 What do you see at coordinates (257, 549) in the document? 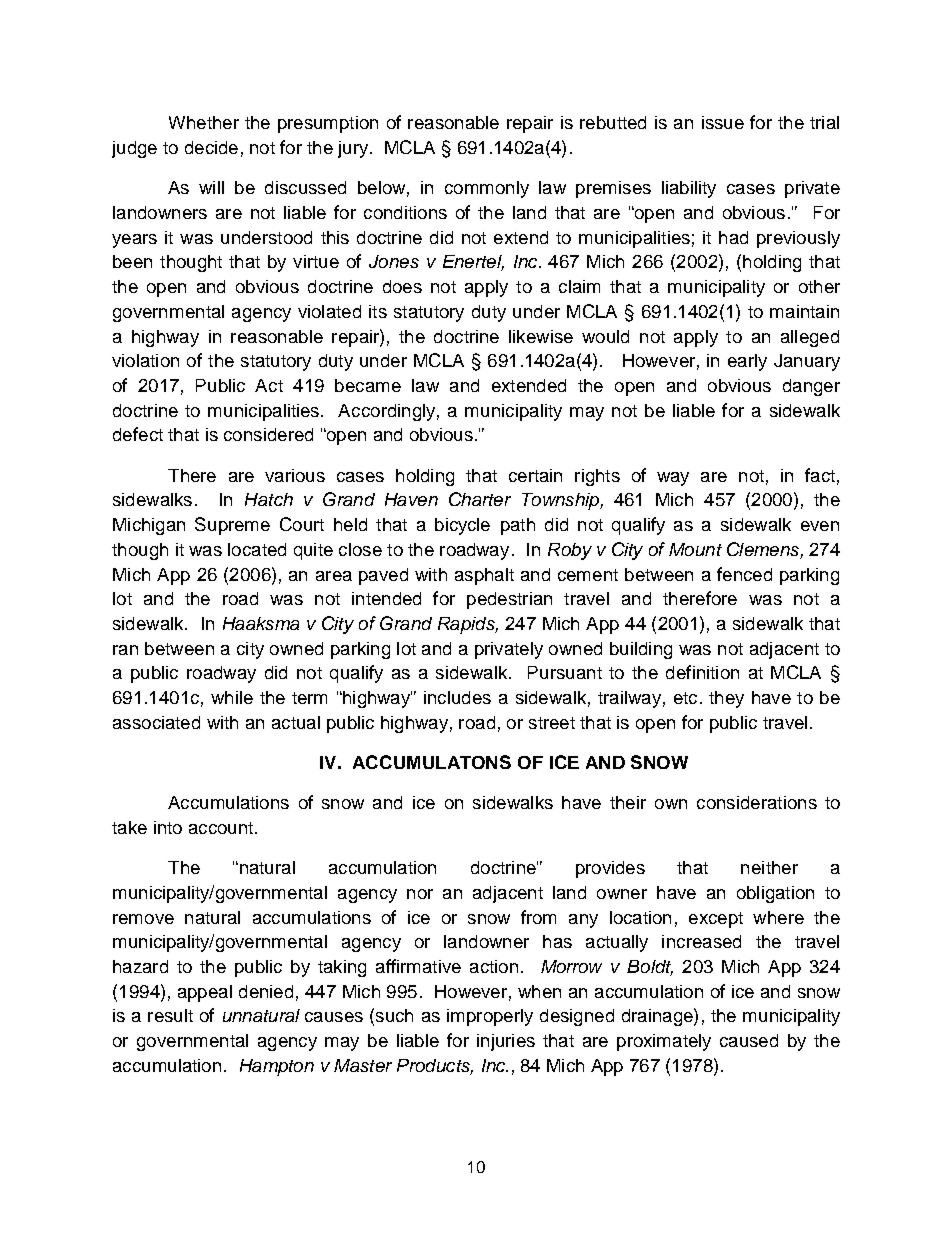
I see `located` at bounding box center [257, 549].
